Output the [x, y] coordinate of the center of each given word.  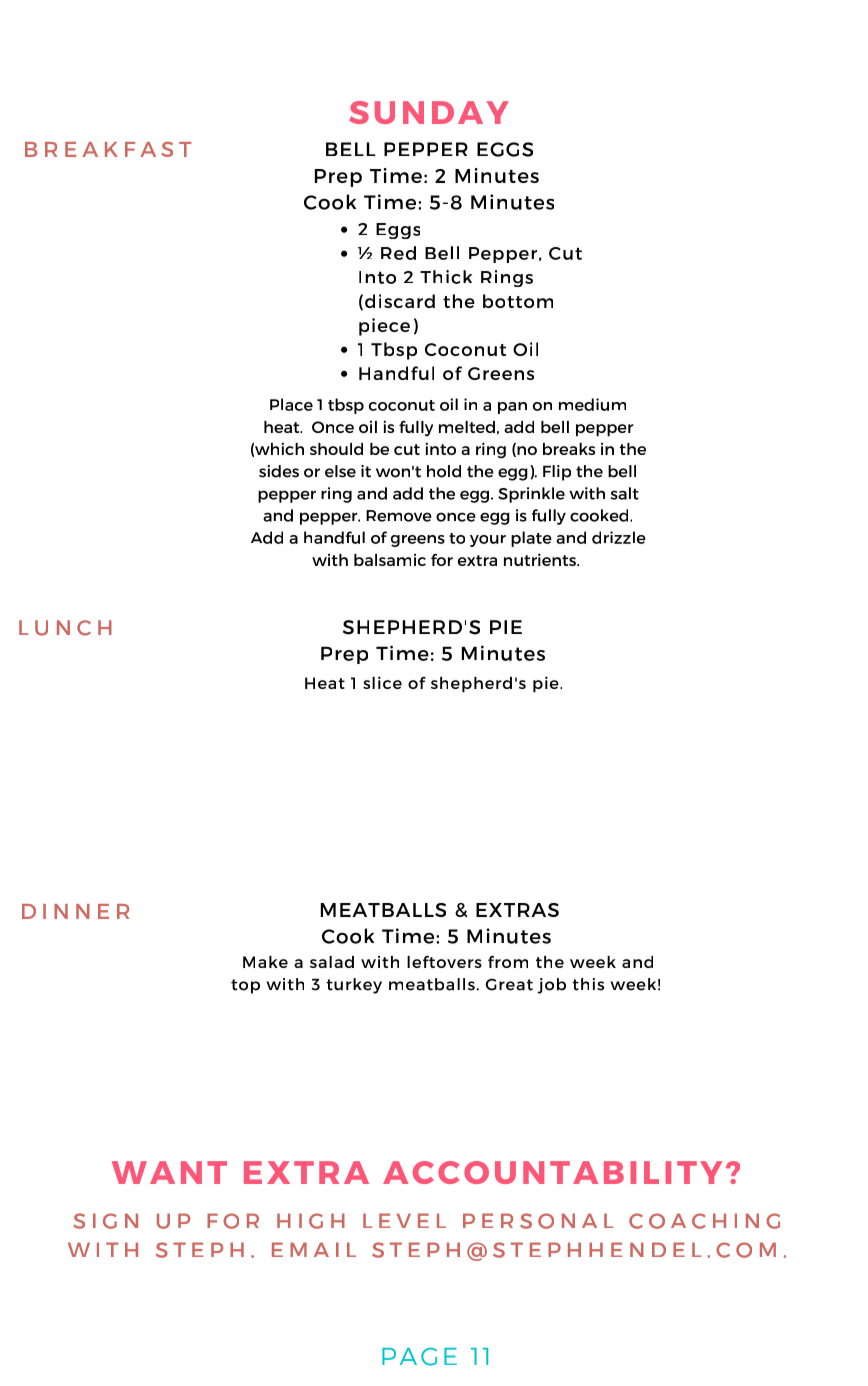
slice [382, 682]
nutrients [541, 559]
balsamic [390, 560]
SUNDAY [429, 112]
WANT [169, 1172]
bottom [518, 301]
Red [398, 253]
